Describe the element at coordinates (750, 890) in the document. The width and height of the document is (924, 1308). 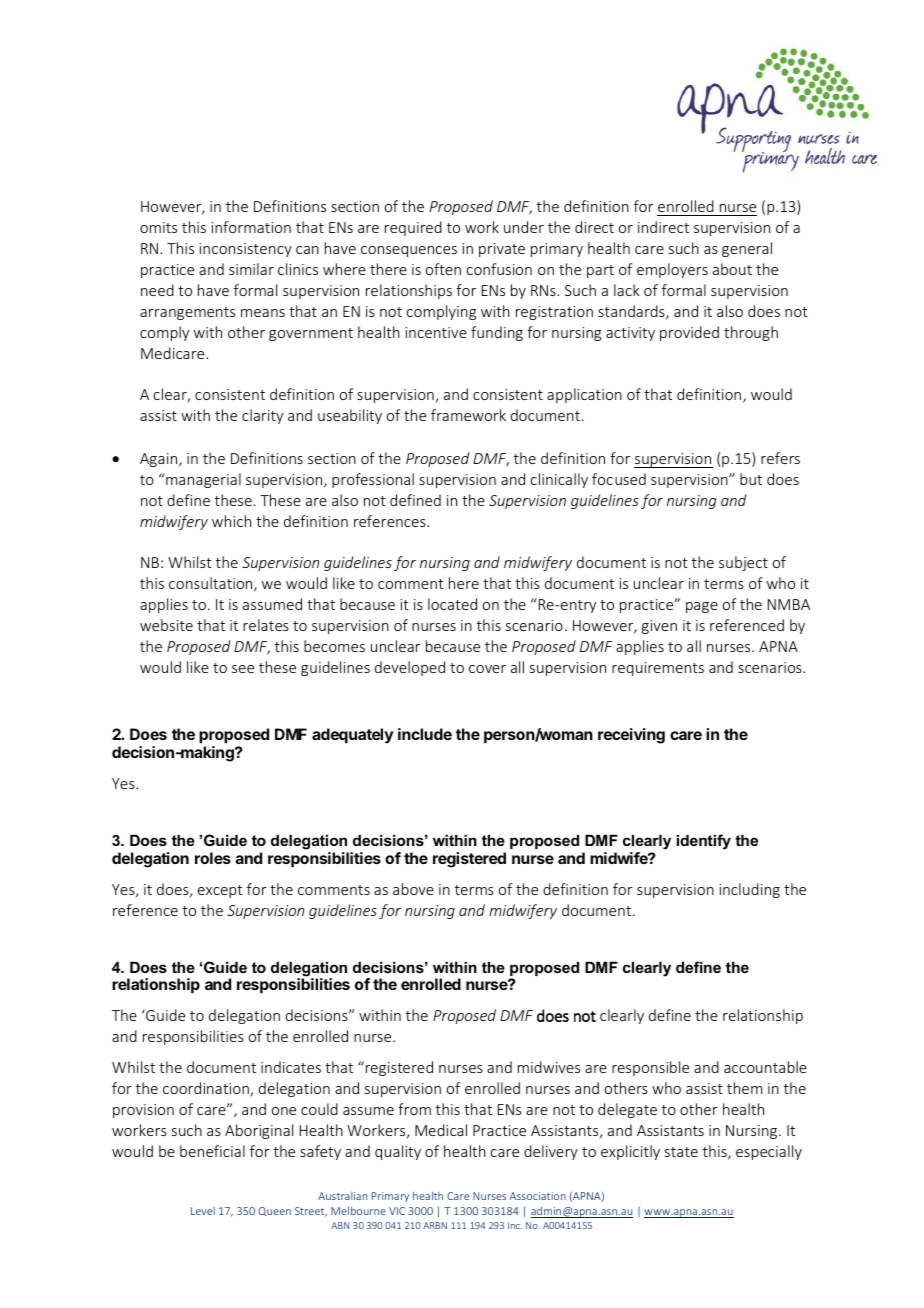
I see `including` at that location.
